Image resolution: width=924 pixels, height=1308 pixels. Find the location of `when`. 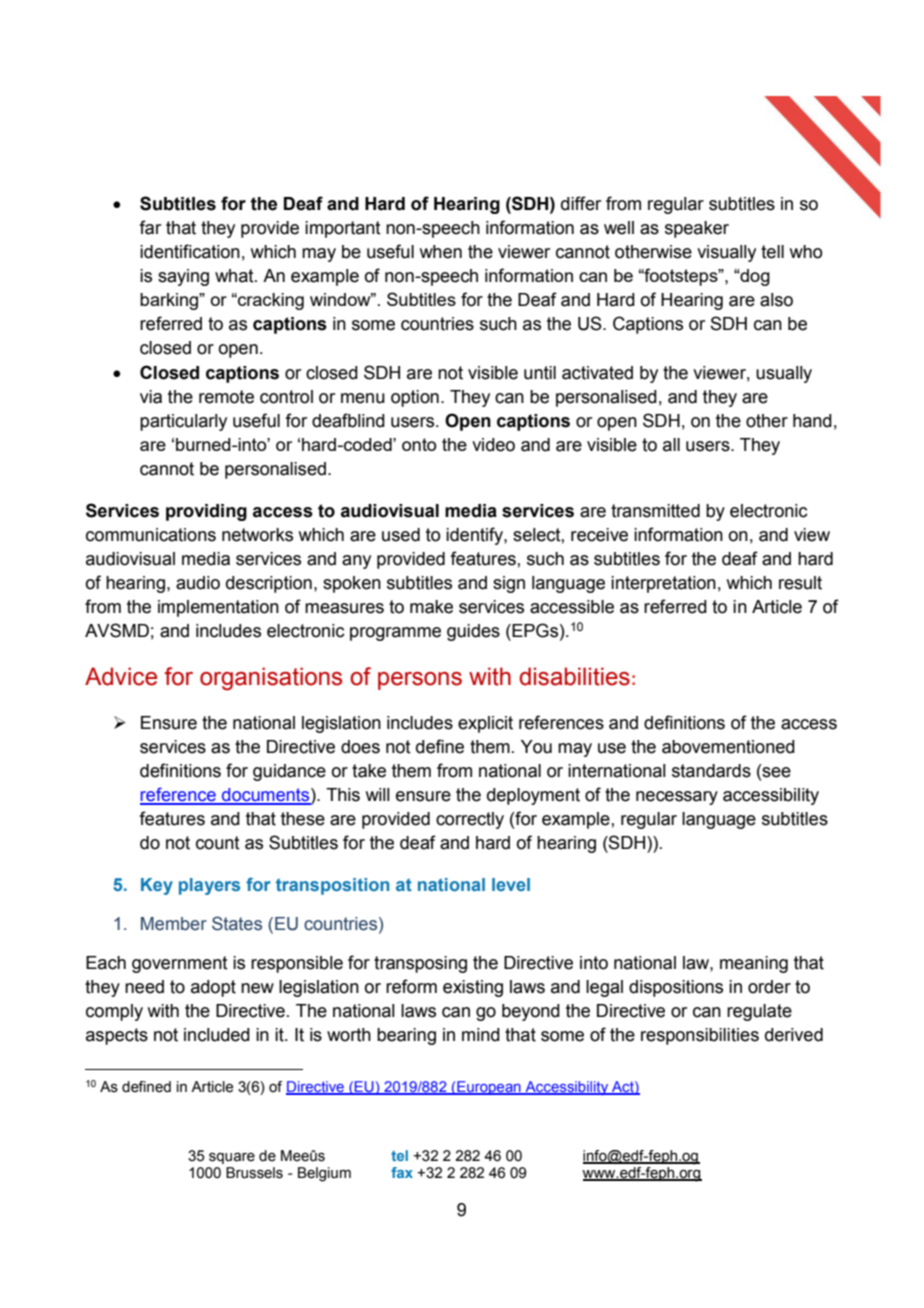

when is located at coordinates (441, 252).
